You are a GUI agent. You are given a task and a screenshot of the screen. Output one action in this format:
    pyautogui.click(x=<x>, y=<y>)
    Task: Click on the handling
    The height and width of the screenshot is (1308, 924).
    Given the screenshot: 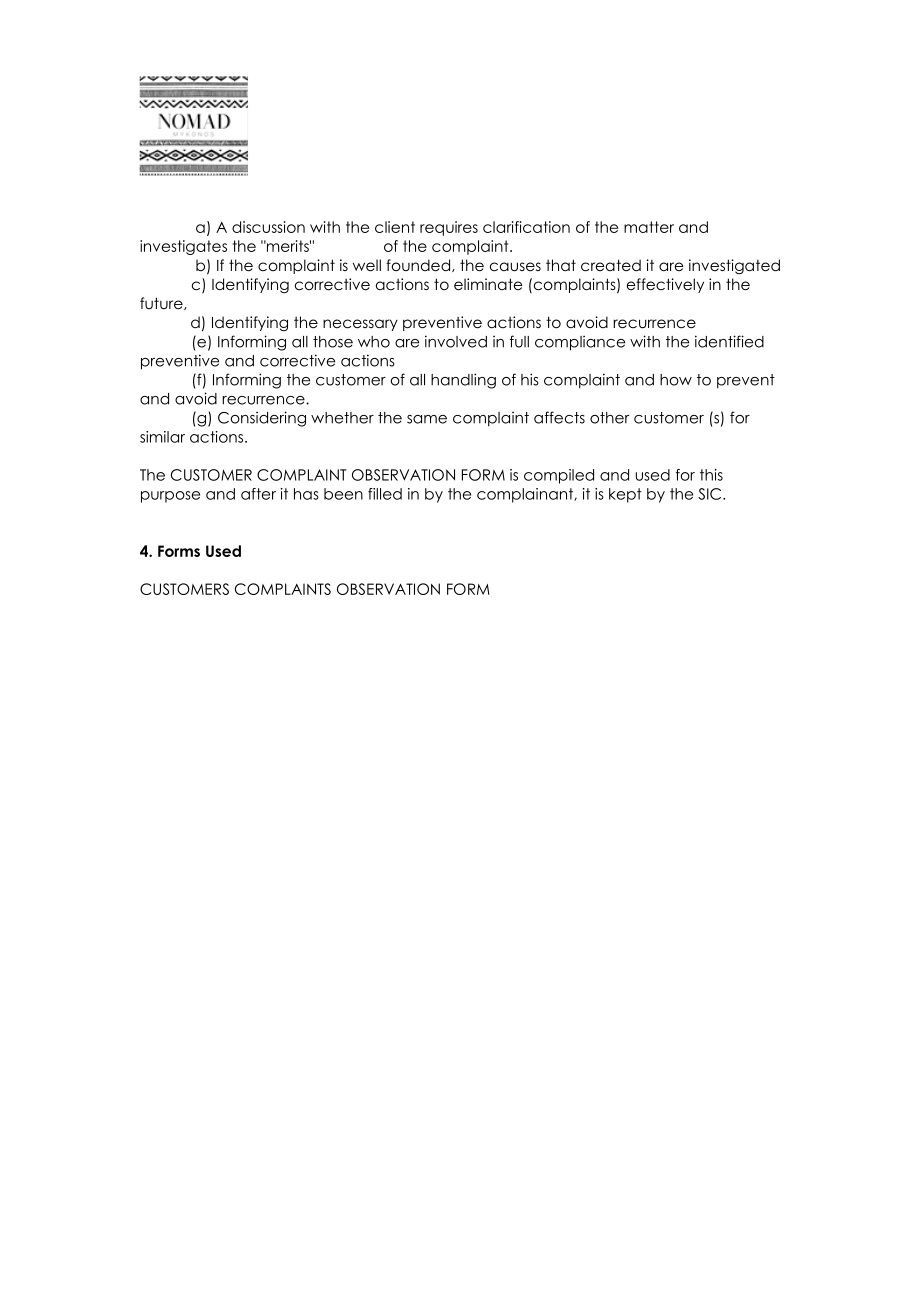 What is the action you would take?
    pyautogui.click(x=463, y=381)
